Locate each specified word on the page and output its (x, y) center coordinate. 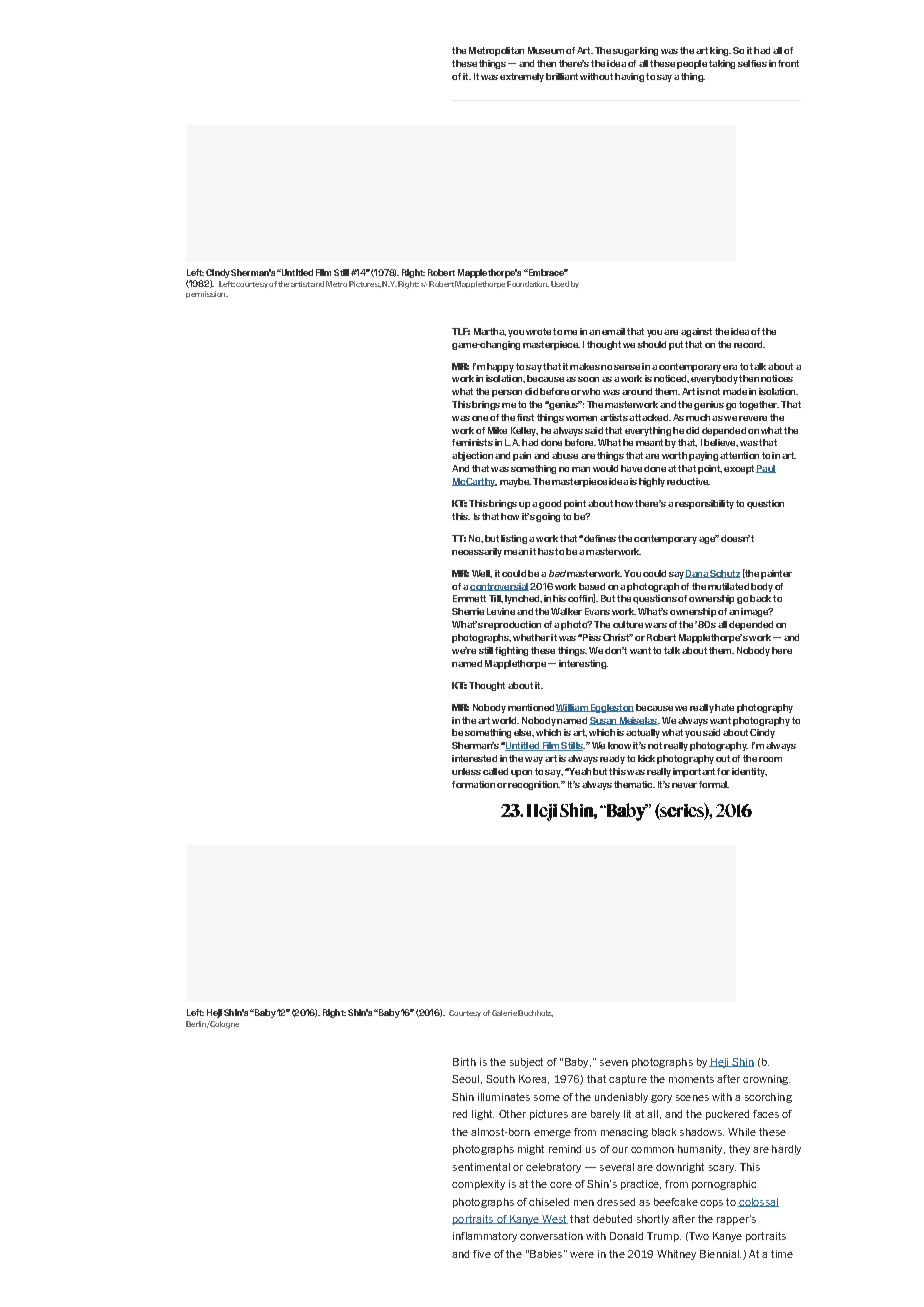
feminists (472, 442)
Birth (464, 1062)
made (735, 391)
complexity (478, 1185)
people (692, 64)
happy (500, 367)
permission (207, 294)
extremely (522, 77)
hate (724, 707)
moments (691, 1079)
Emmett (469, 598)
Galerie (504, 1013)
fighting (511, 651)
